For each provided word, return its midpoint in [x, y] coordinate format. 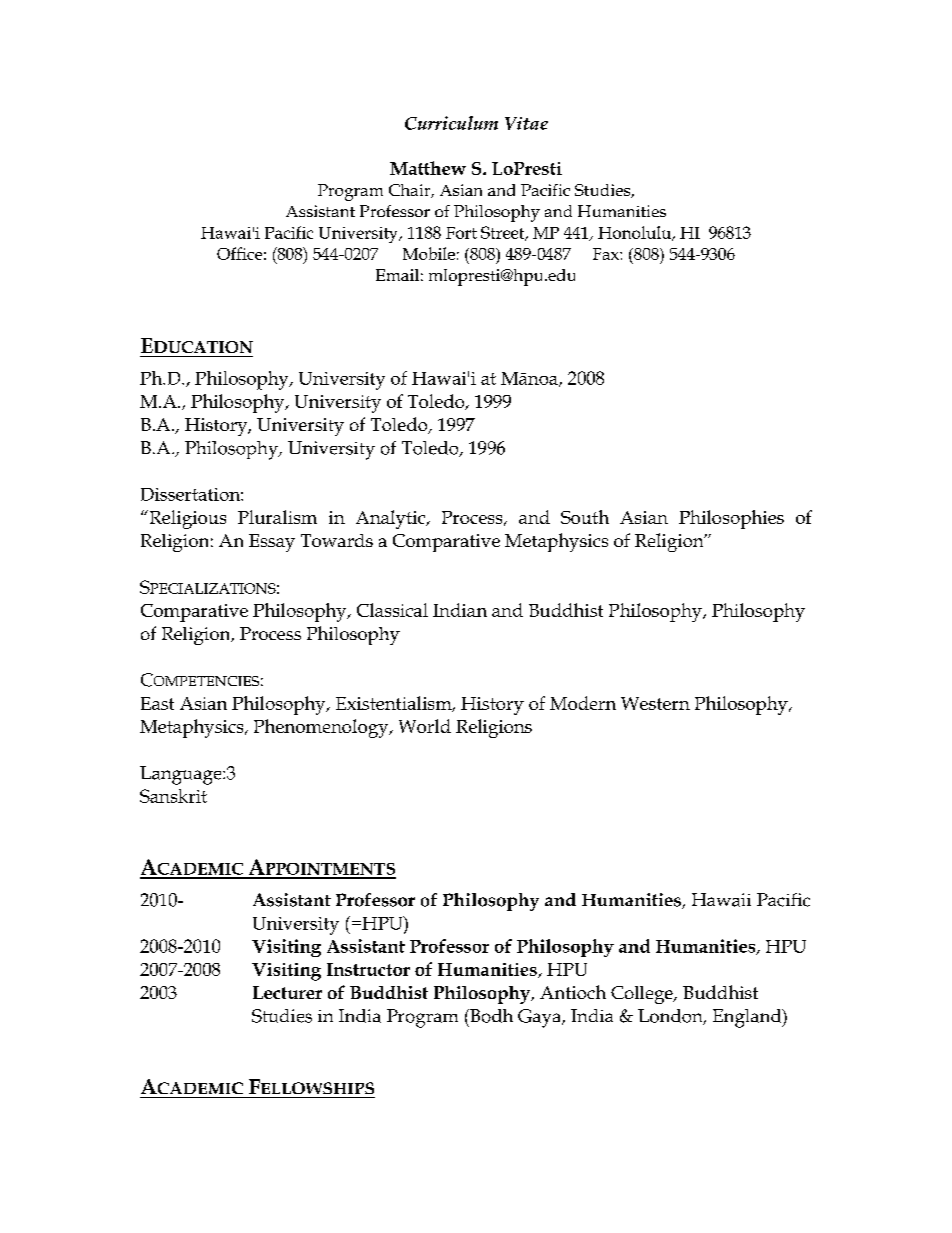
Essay [272, 543]
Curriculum [451, 123]
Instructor [368, 969]
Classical [392, 610]
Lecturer [287, 992]
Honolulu [636, 233]
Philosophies [731, 519]
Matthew [428, 168]
